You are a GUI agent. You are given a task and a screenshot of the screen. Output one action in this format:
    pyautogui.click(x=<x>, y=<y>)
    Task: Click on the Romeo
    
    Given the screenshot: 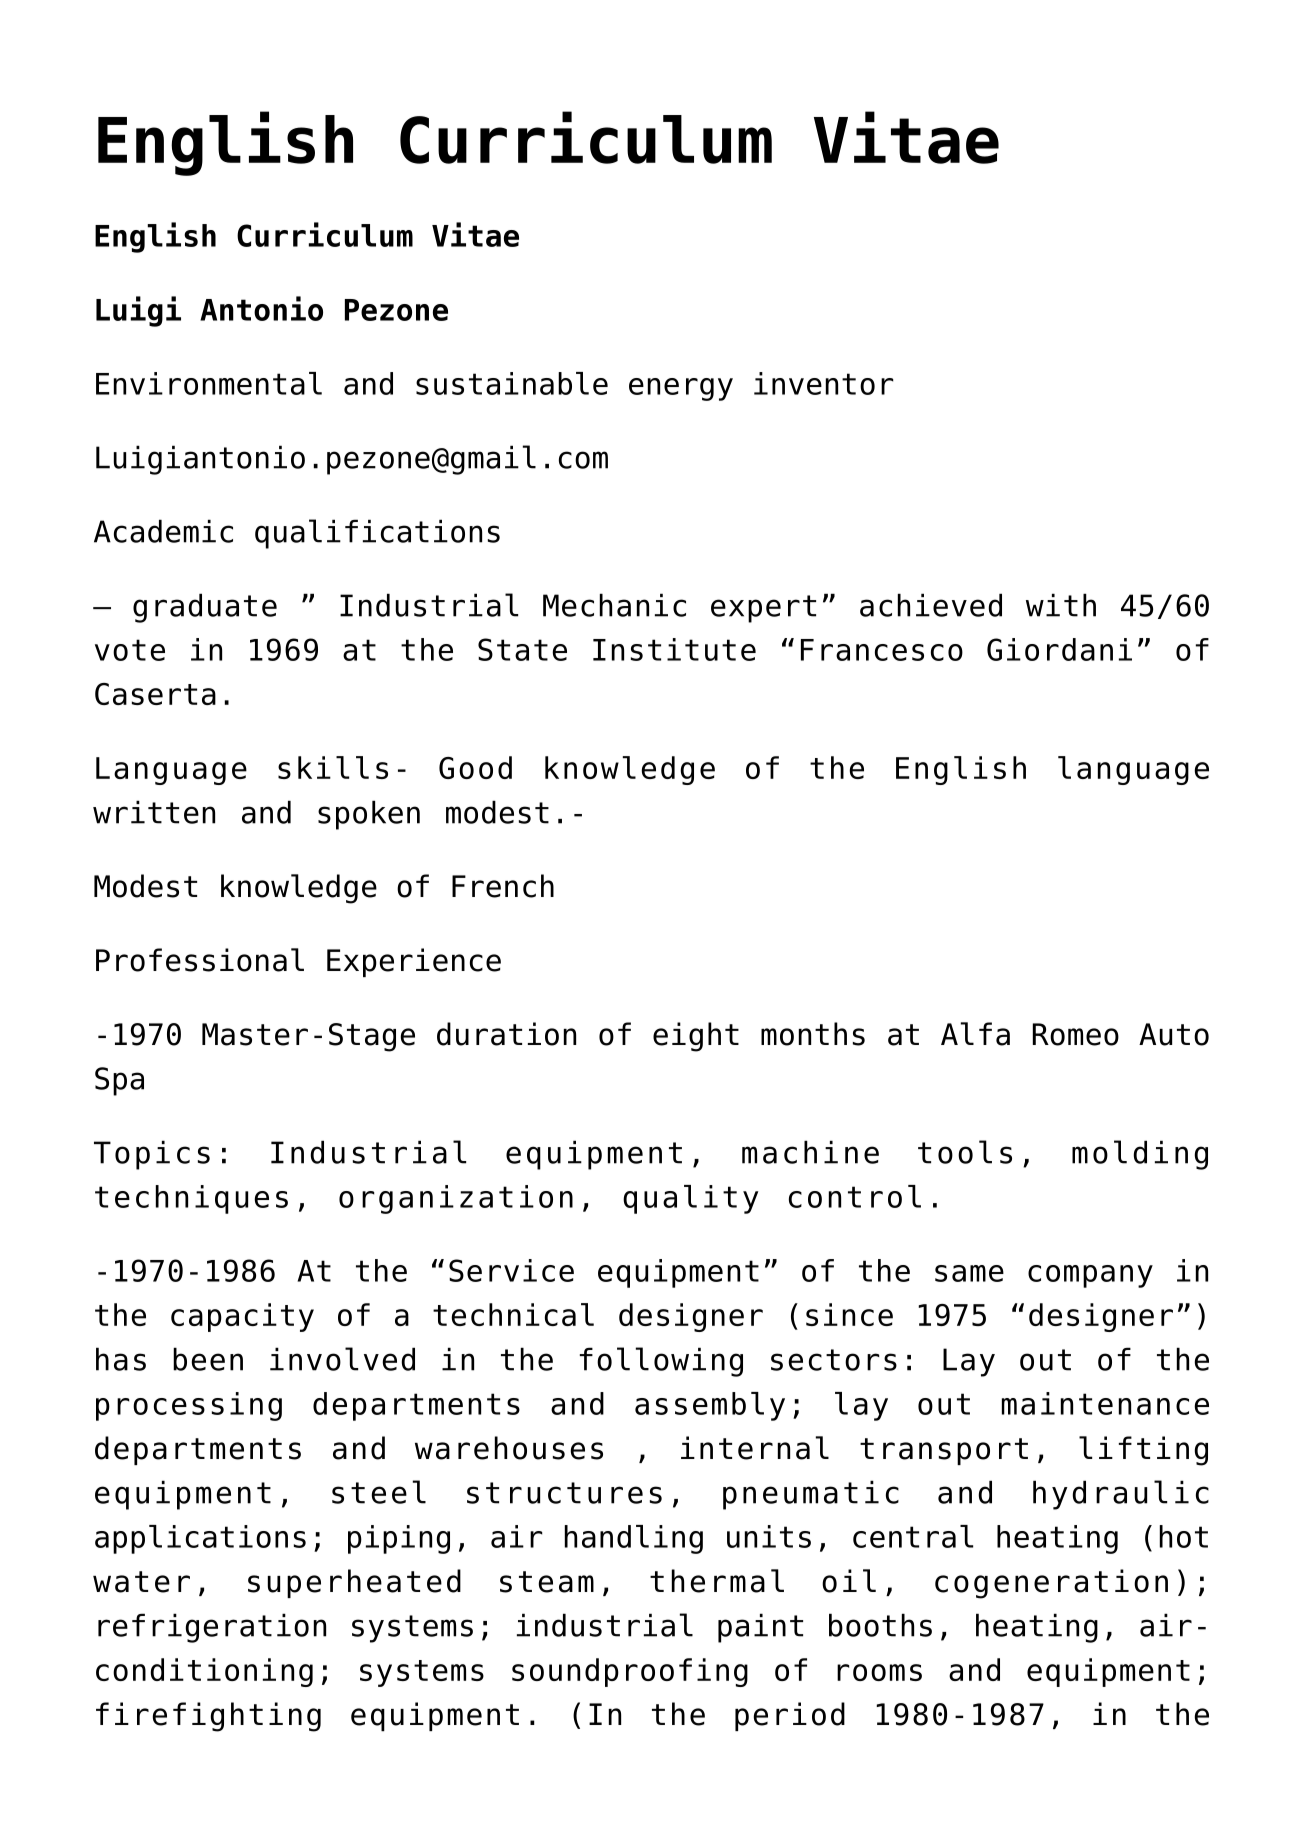 What is the action you would take?
    pyautogui.click(x=1076, y=1034)
